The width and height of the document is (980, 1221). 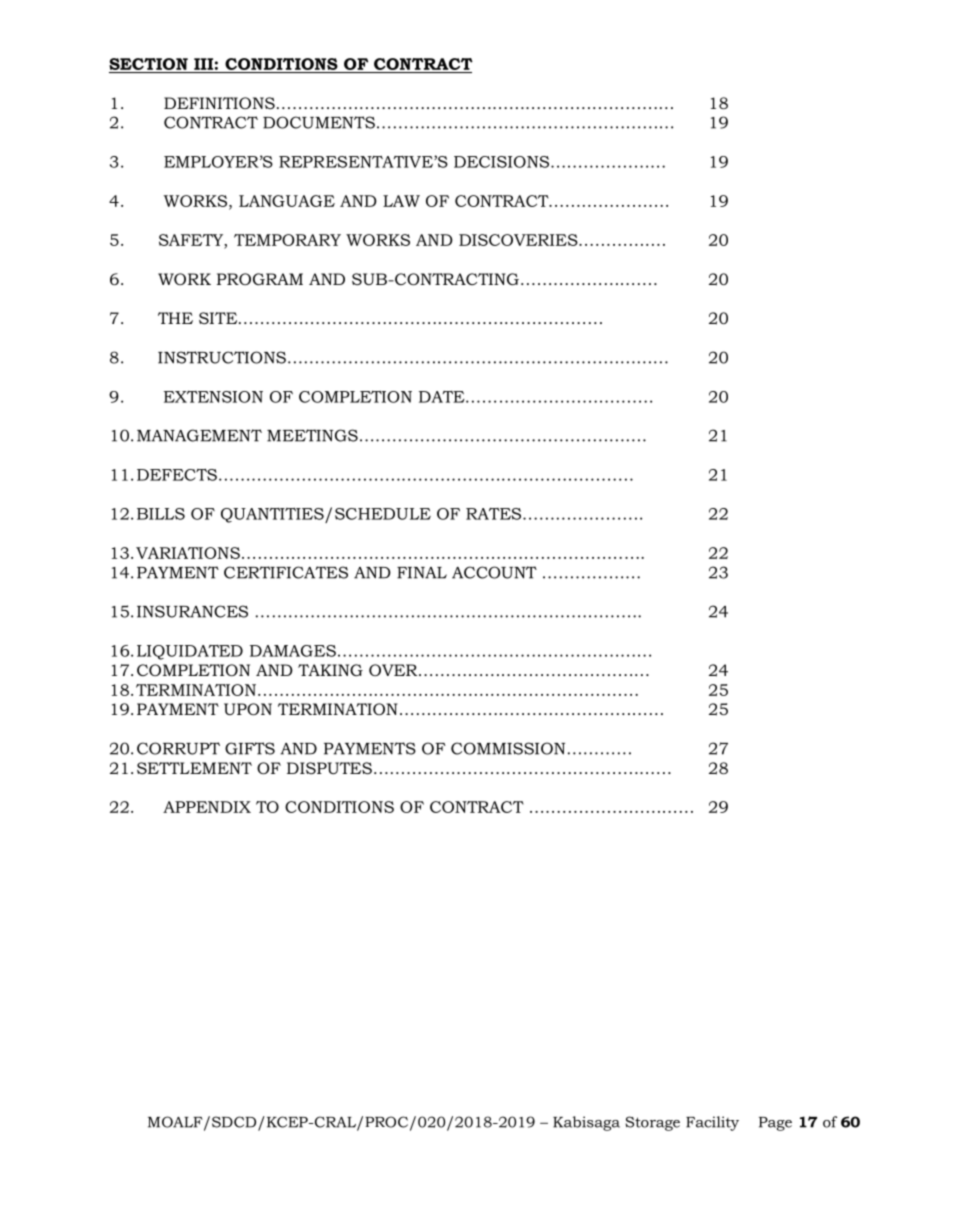 I want to click on DEFINITIONS, so click(x=219, y=103).
